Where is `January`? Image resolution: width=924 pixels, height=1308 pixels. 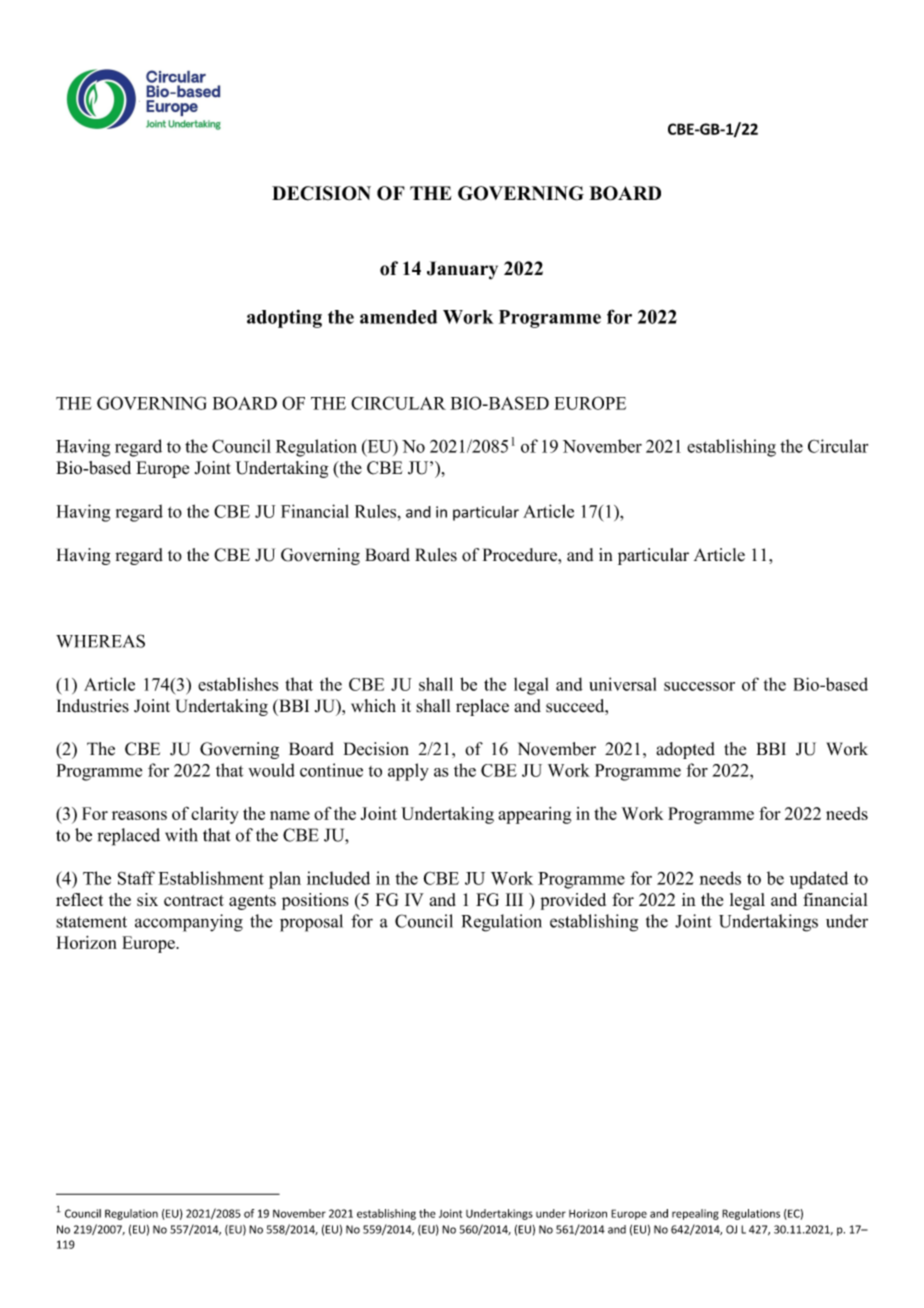
January is located at coordinates (462, 270).
